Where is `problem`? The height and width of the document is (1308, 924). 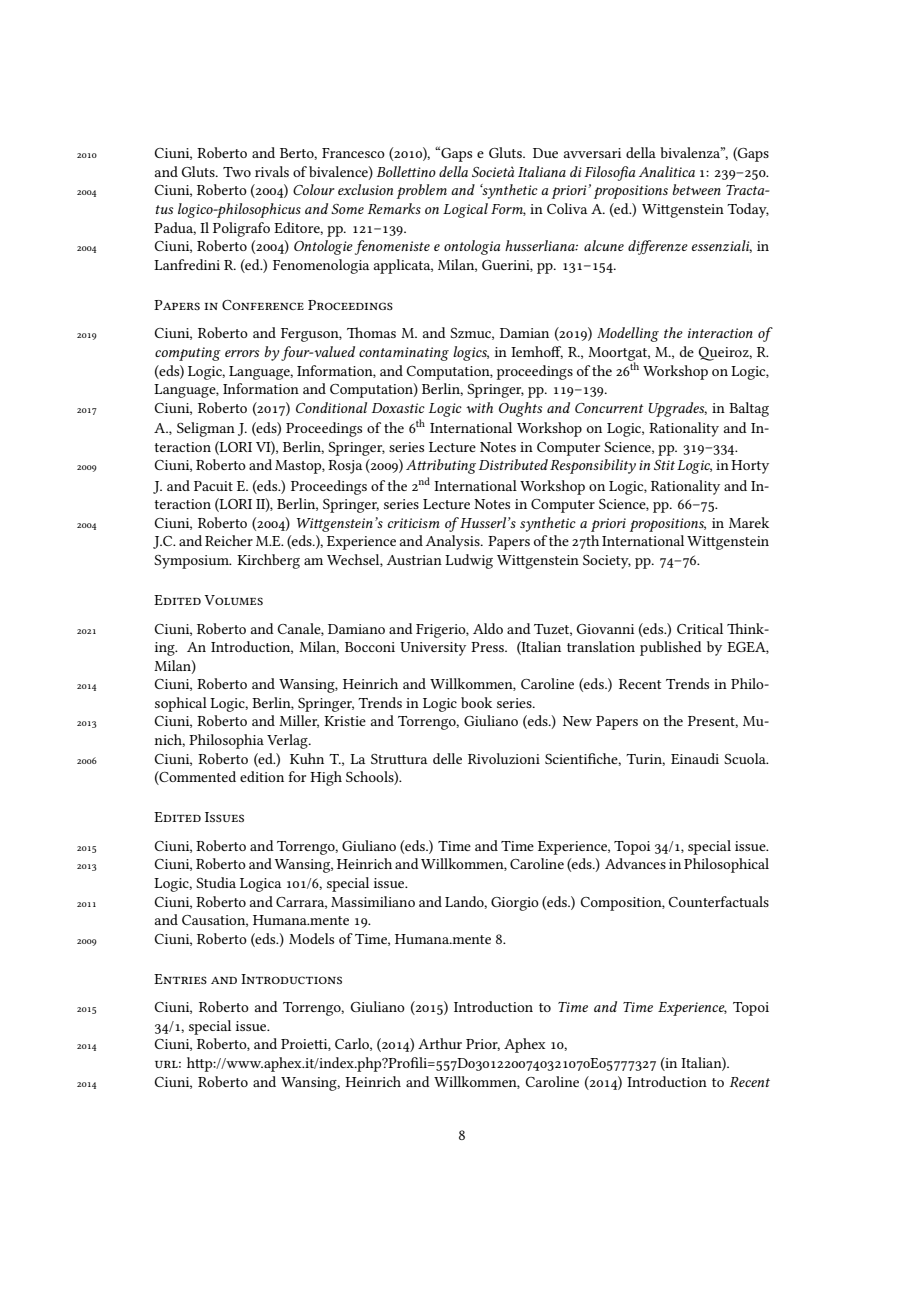 problem is located at coordinates (422, 191).
